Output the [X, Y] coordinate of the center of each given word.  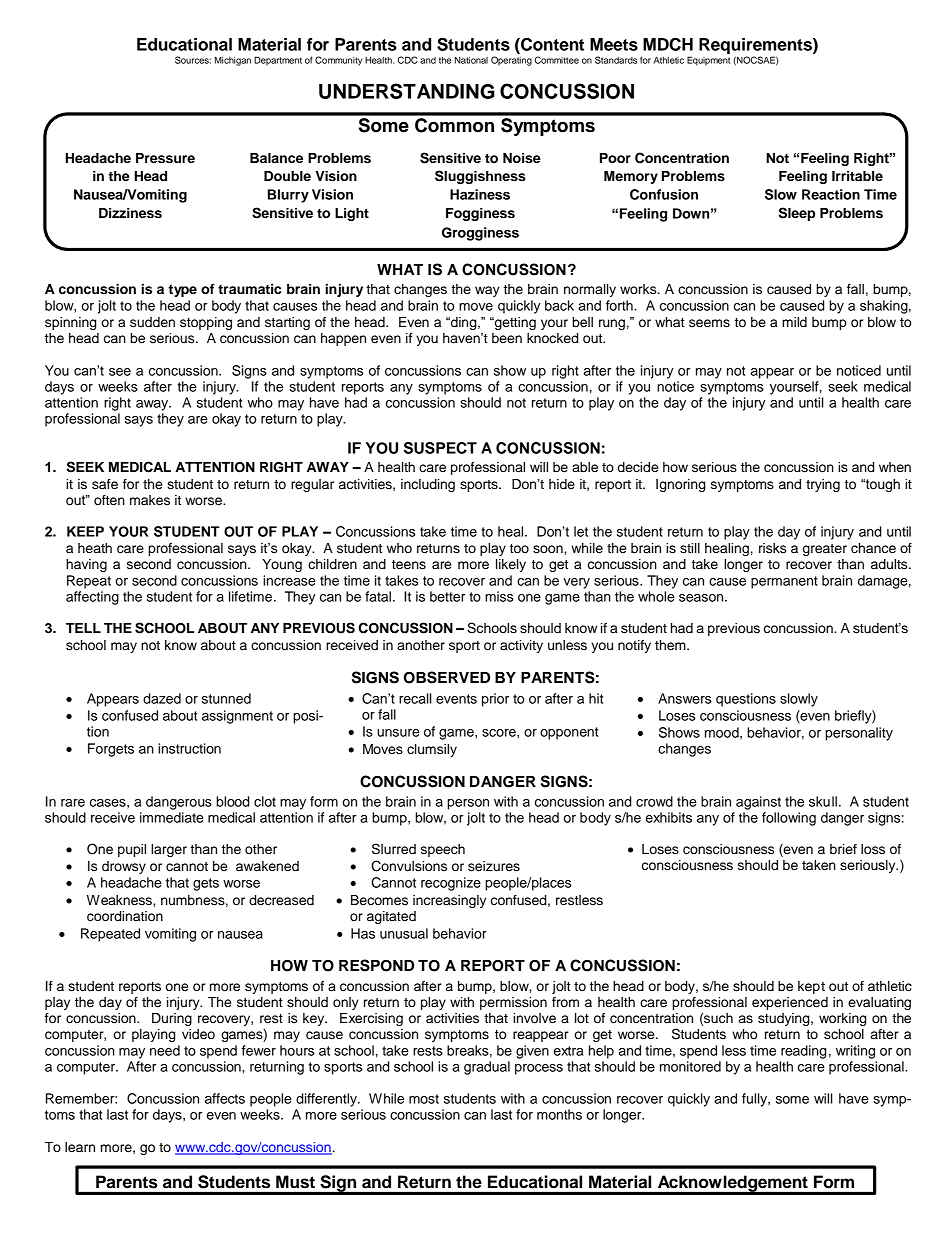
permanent [784, 582]
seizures [494, 866]
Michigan [233, 61]
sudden [152, 322]
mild [794, 322]
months [559, 1114]
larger [169, 850]
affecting [92, 598]
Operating [511, 61]
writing [855, 1052]
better [448, 596]
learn [80, 1147]
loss [873, 849]
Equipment [708, 61]
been [507, 338]
